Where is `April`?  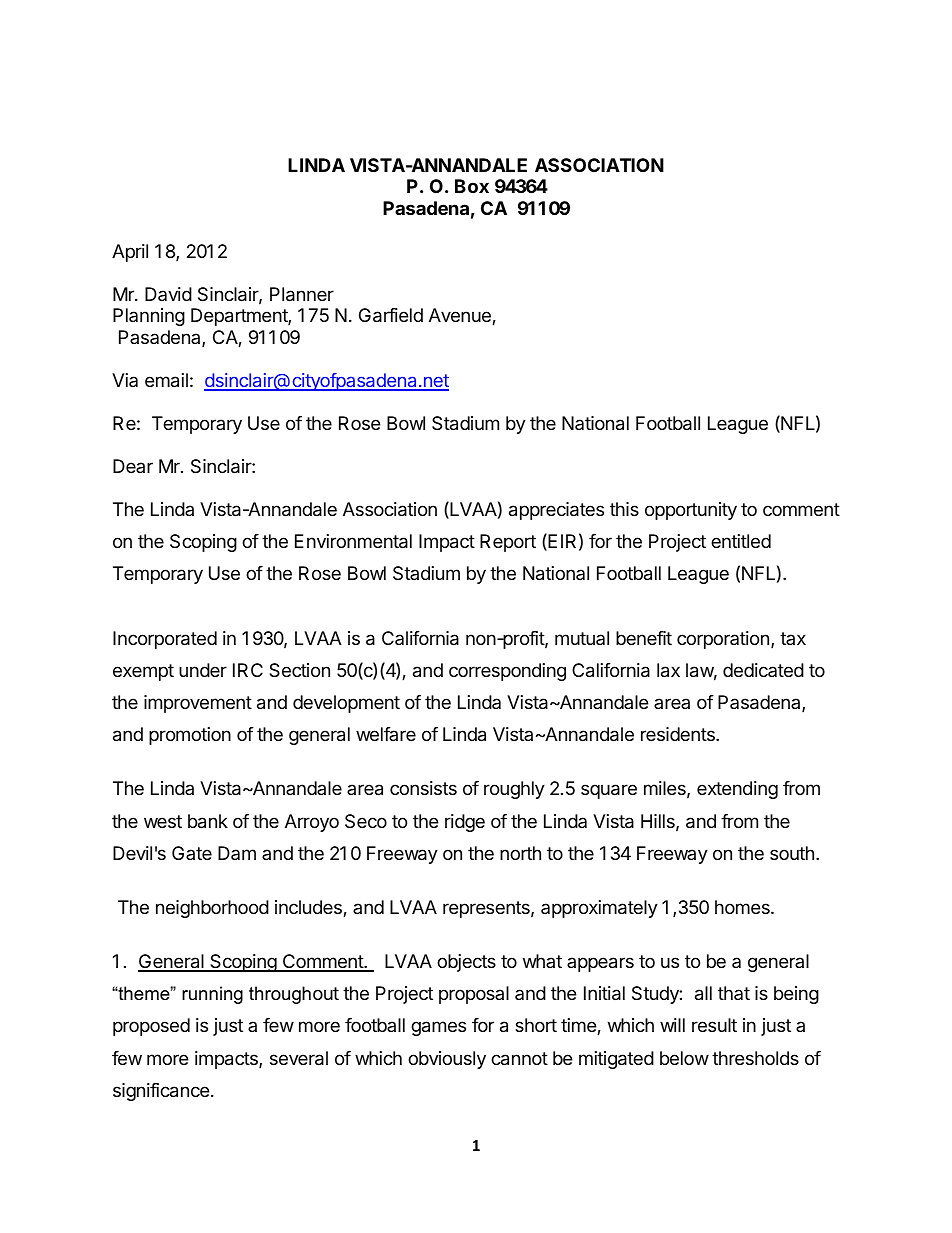
April is located at coordinates (130, 253).
